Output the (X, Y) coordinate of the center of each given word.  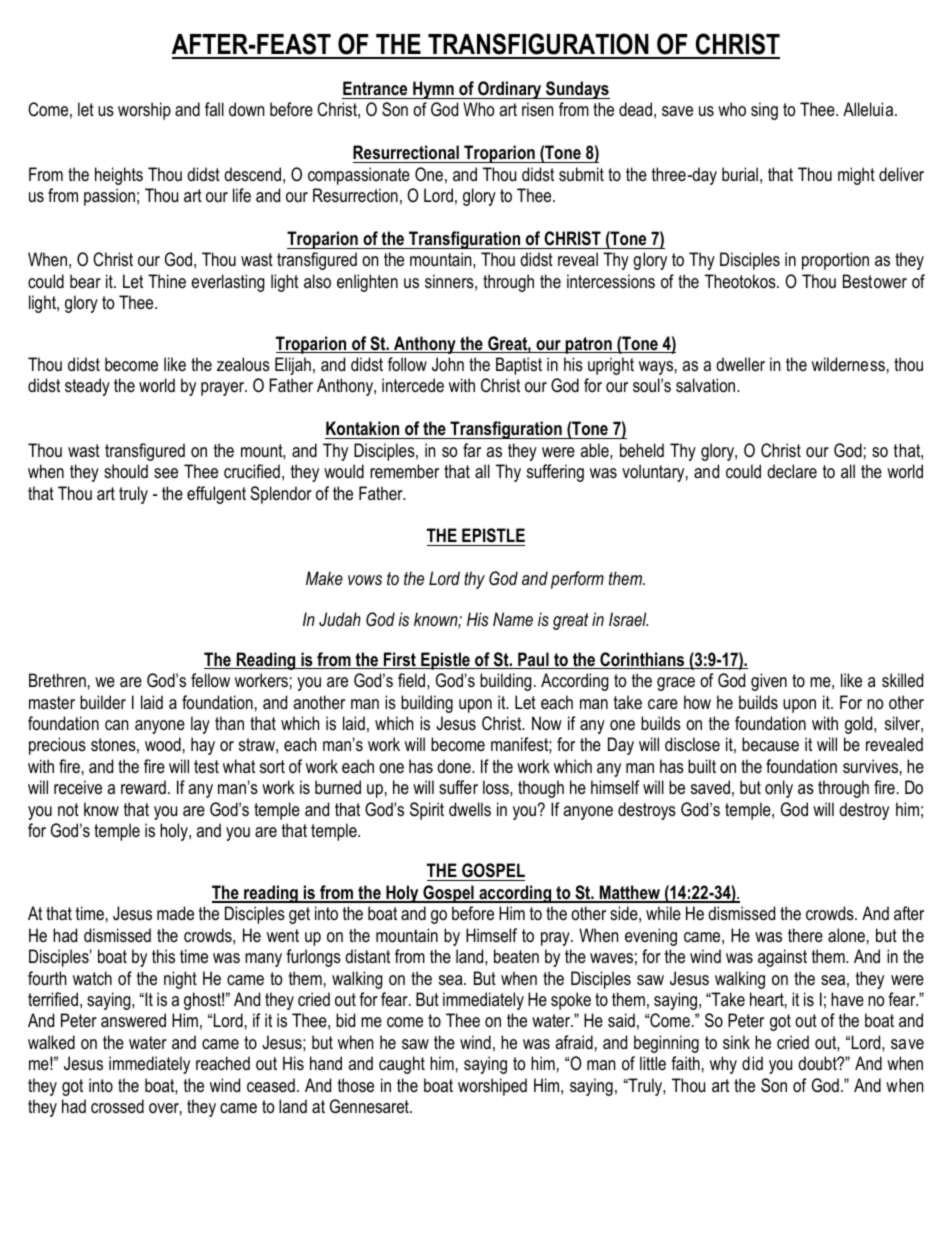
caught (402, 1065)
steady (87, 387)
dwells (470, 809)
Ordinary (510, 90)
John (448, 364)
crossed (117, 1106)
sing (764, 111)
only (779, 789)
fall (214, 109)
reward (143, 787)
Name (513, 619)
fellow (210, 680)
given (769, 682)
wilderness (848, 364)
